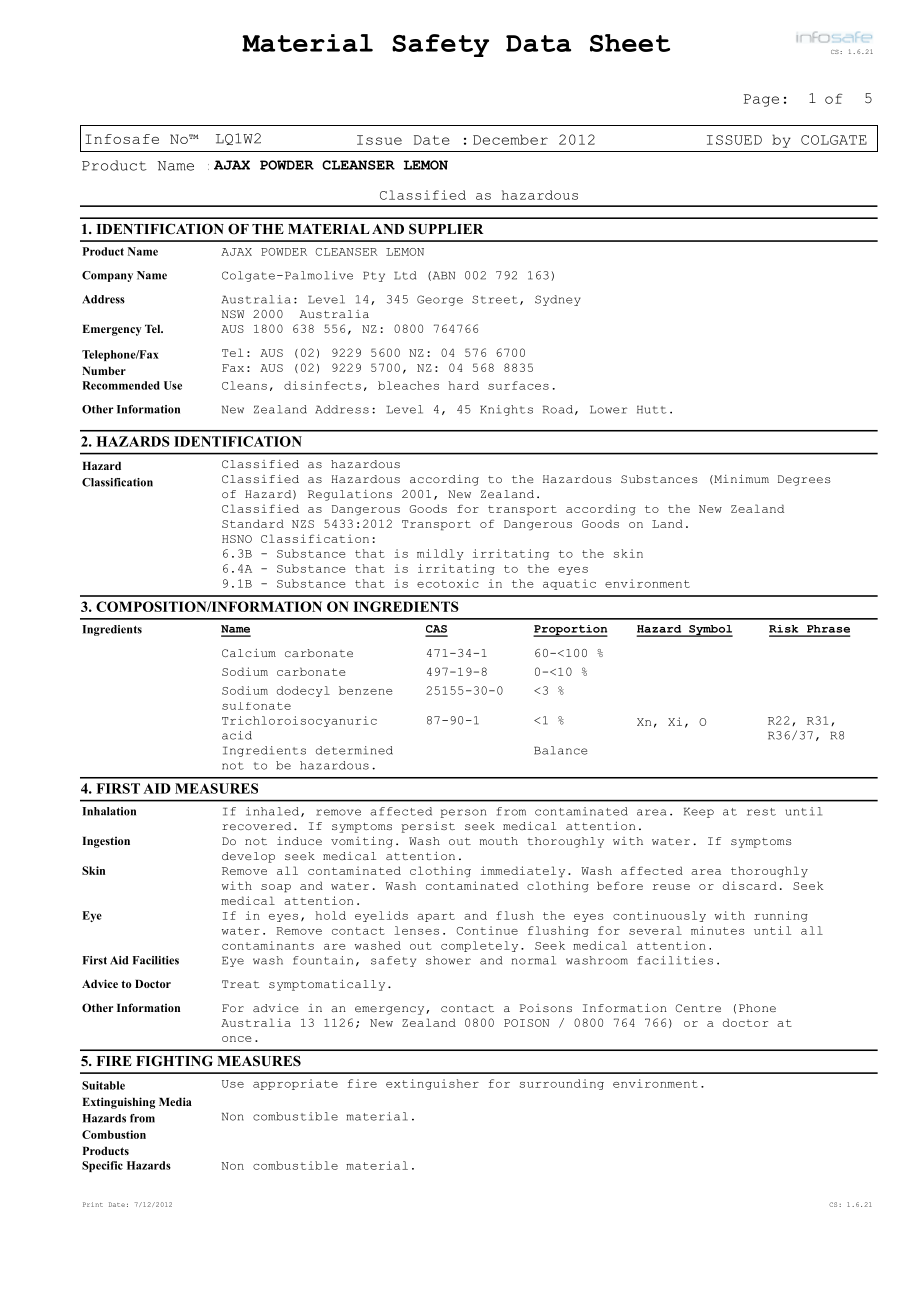 The image size is (924, 1307). Describe the element at coordinates (761, 100) in the page. I see `Page` at that location.
